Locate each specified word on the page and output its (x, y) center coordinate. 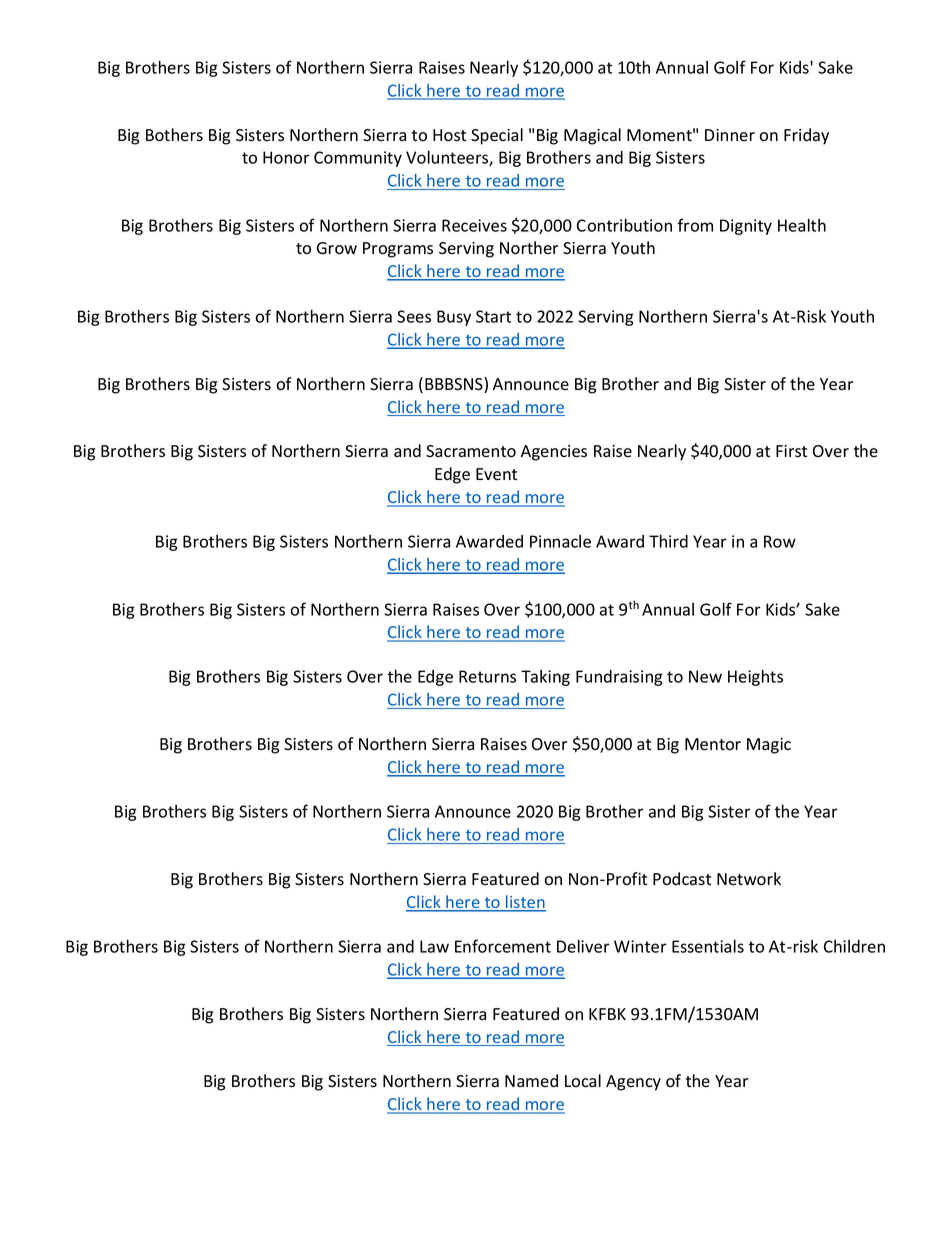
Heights (755, 677)
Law (434, 946)
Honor (286, 157)
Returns (487, 676)
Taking (545, 678)
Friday (806, 136)
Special (497, 136)
